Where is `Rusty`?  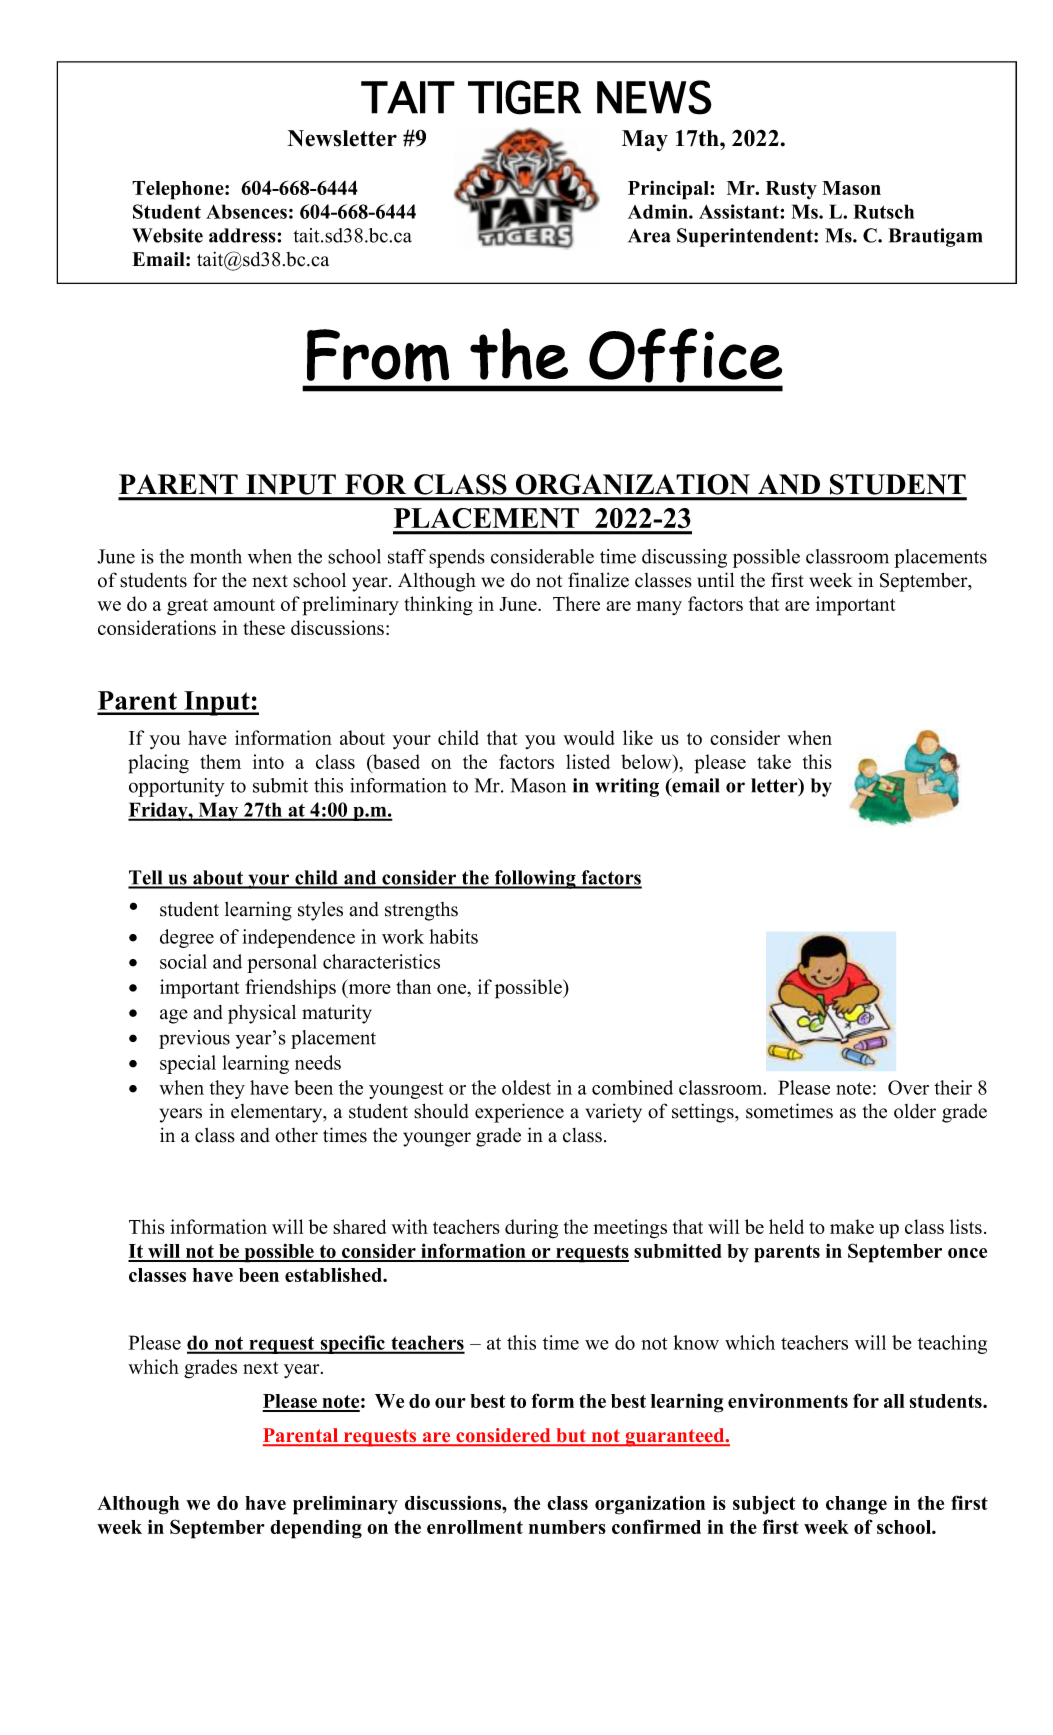
Rusty is located at coordinates (791, 190).
